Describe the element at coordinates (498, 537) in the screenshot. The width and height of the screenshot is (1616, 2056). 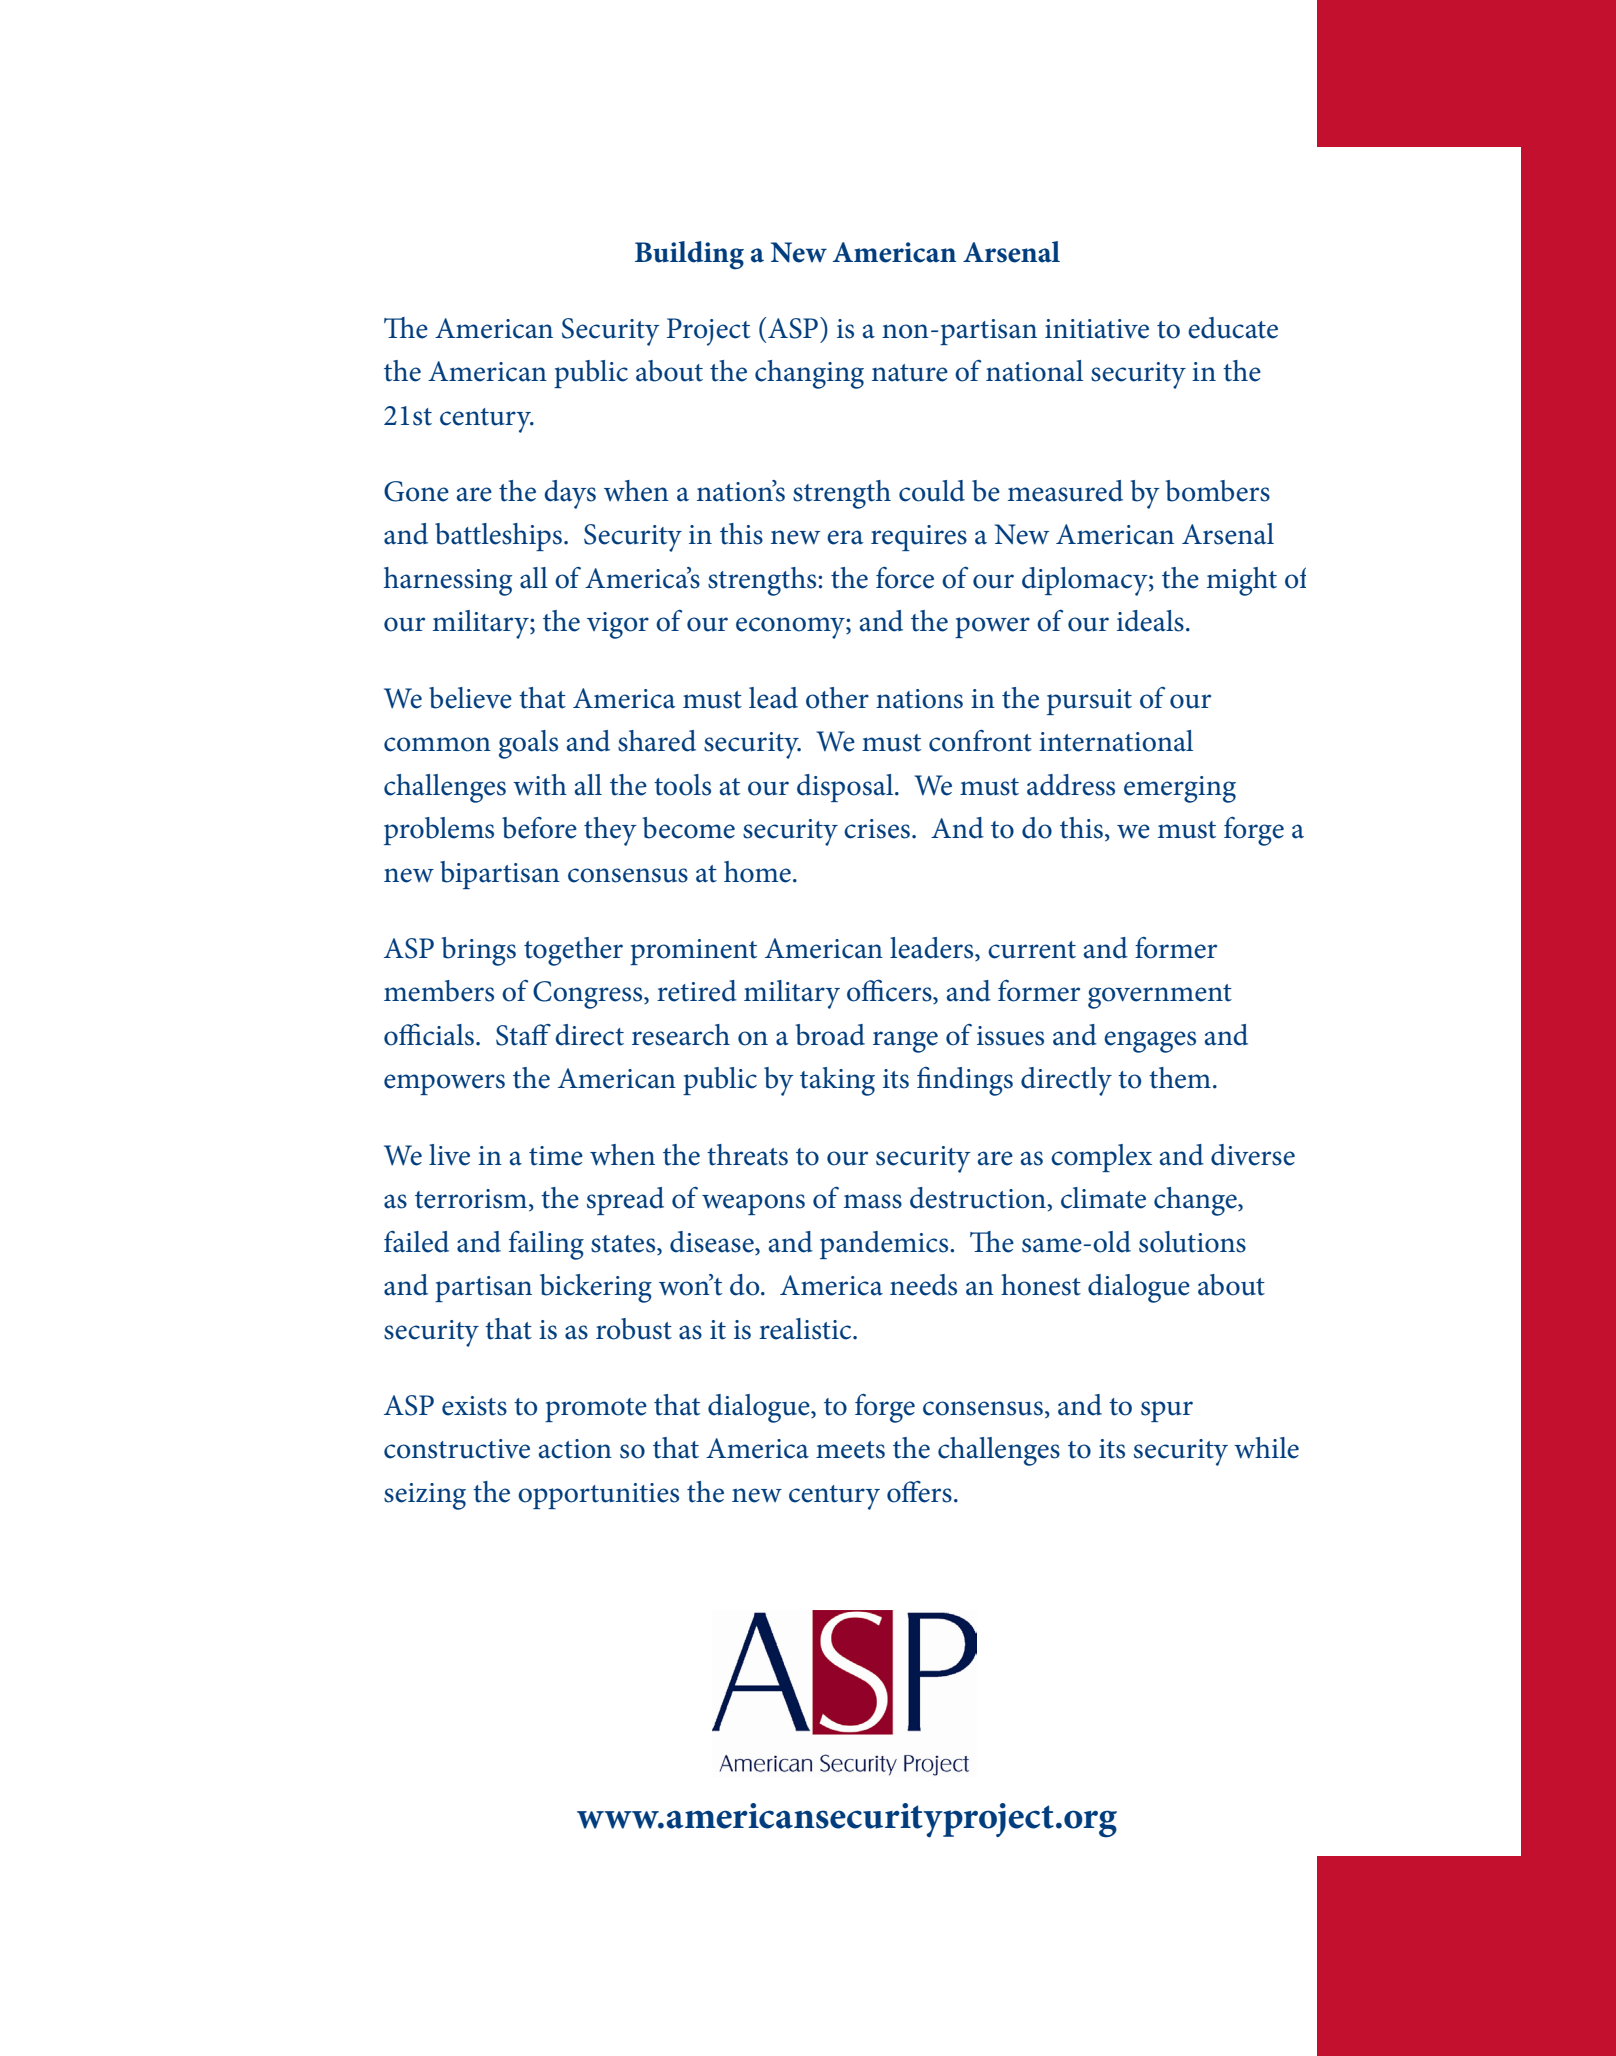
I see `battleships` at that location.
